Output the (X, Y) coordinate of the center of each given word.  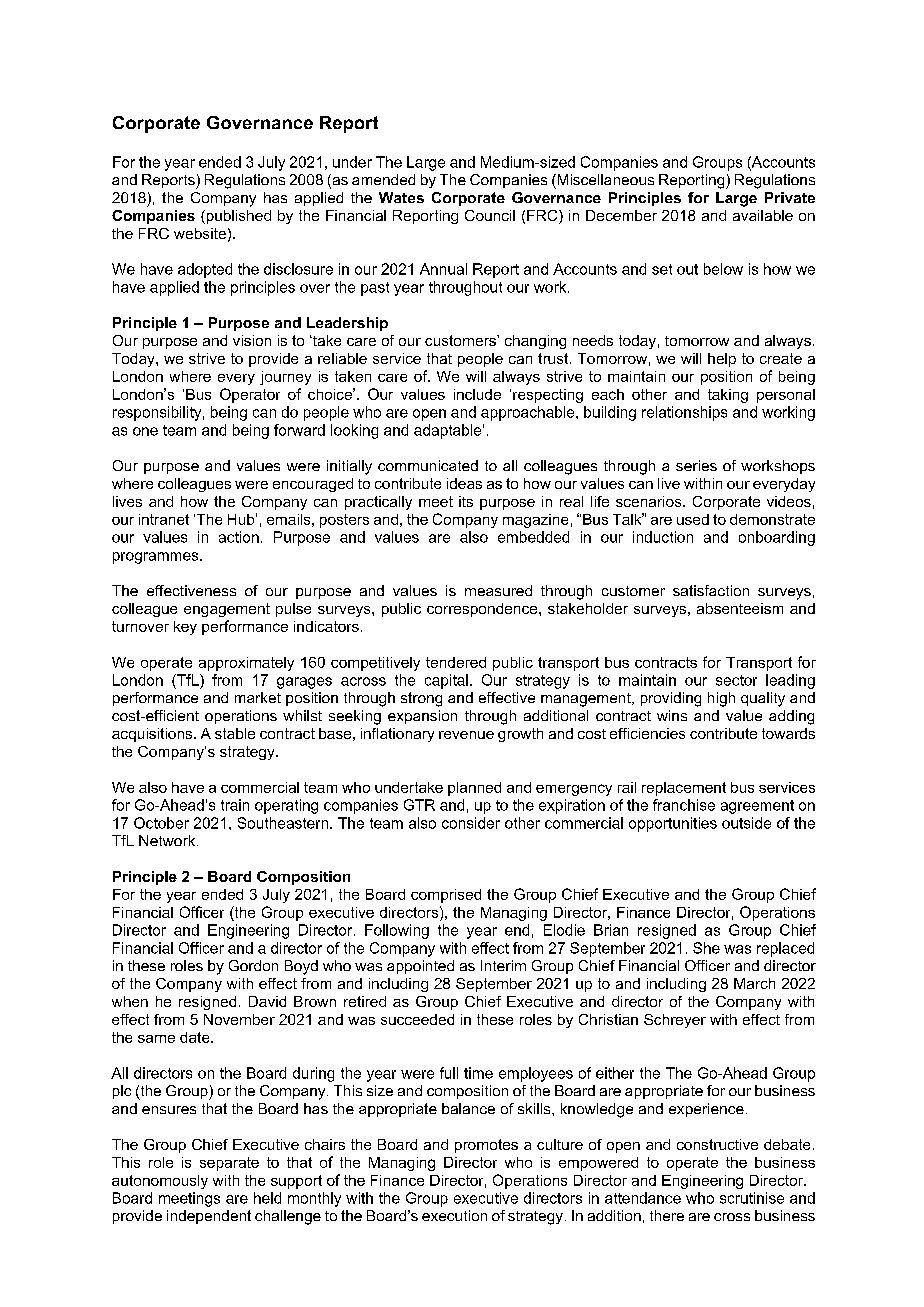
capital (446, 681)
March (754, 983)
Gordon (253, 965)
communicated (428, 465)
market (258, 697)
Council (490, 215)
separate (229, 1164)
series (696, 465)
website (200, 233)
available (763, 215)
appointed (420, 967)
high (721, 699)
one (145, 431)
